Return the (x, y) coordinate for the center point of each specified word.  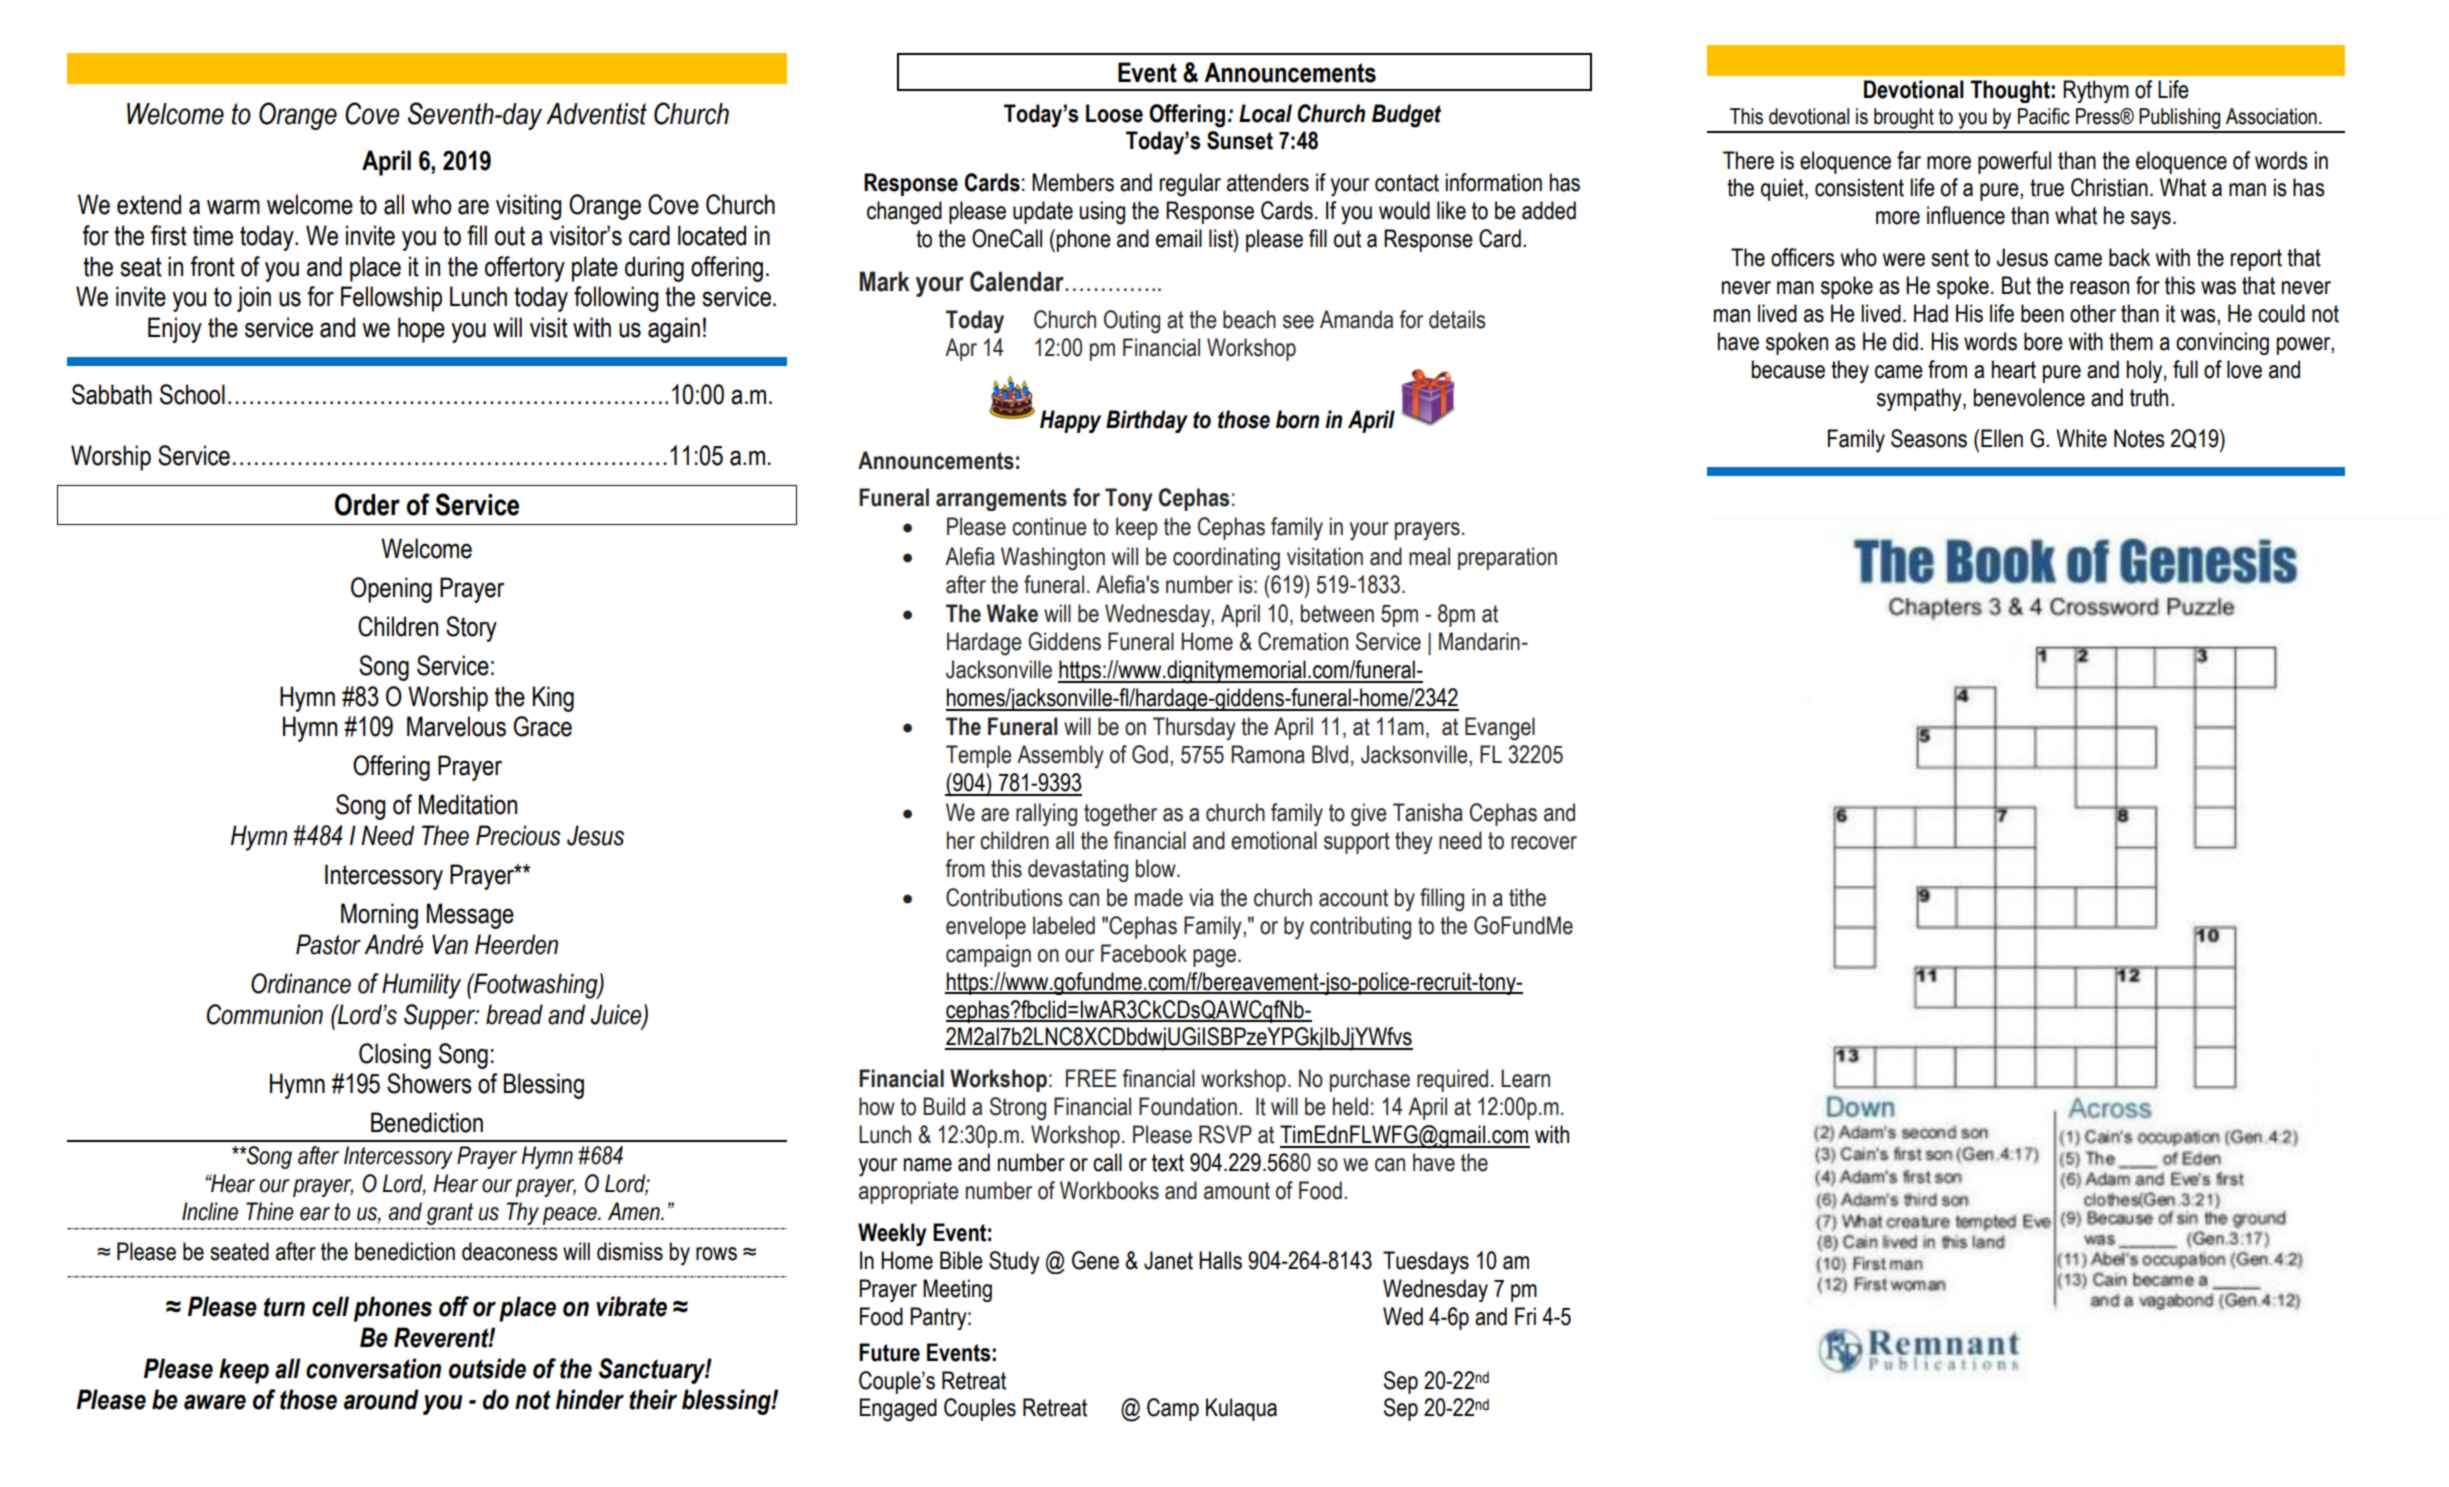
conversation (373, 1368)
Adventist (596, 114)
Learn (1525, 1078)
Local (1265, 113)
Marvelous (456, 726)
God (1150, 754)
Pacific (2044, 116)
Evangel (1500, 729)
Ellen (2002, 438)
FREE (1091, 1078)
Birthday (1147, 421)
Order (367, 504)
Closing (395, 1056)
